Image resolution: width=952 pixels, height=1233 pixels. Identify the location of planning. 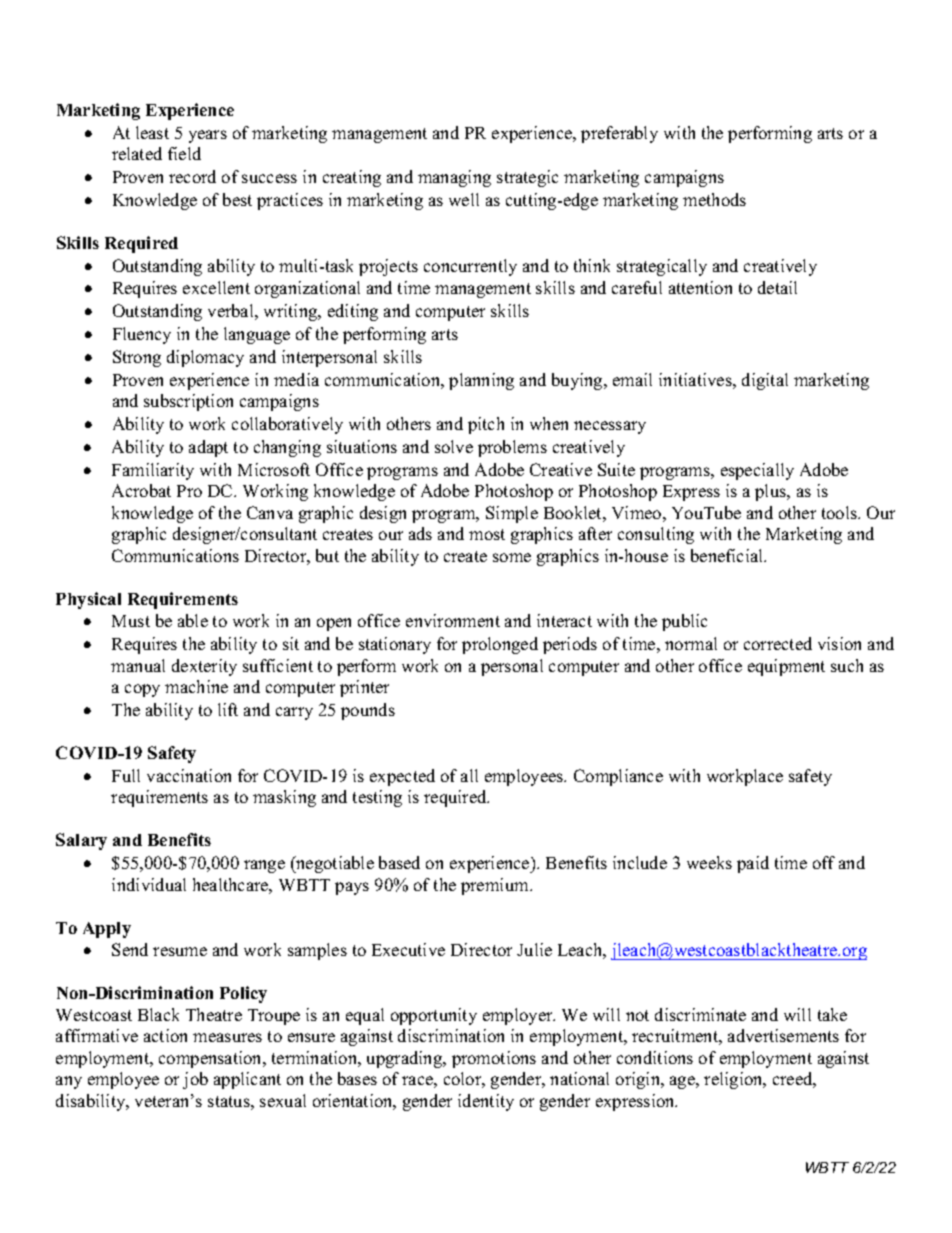
(481, 381).
